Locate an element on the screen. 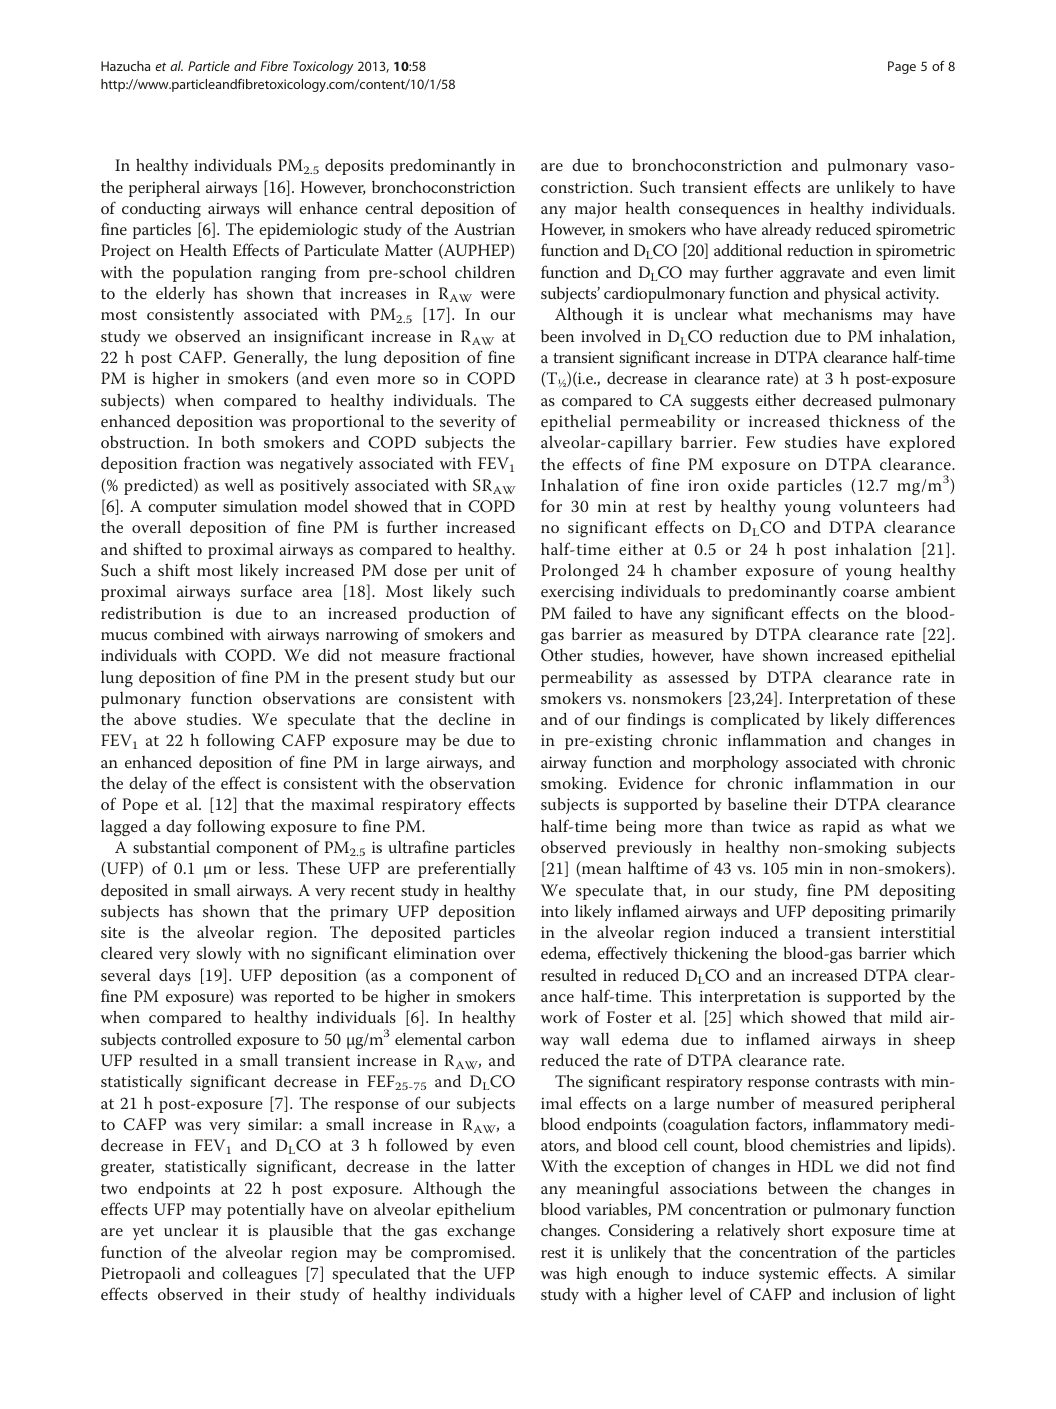 This screenshot has width=1056, height=1409. mechanisms is located at coordinates (827, 313).
